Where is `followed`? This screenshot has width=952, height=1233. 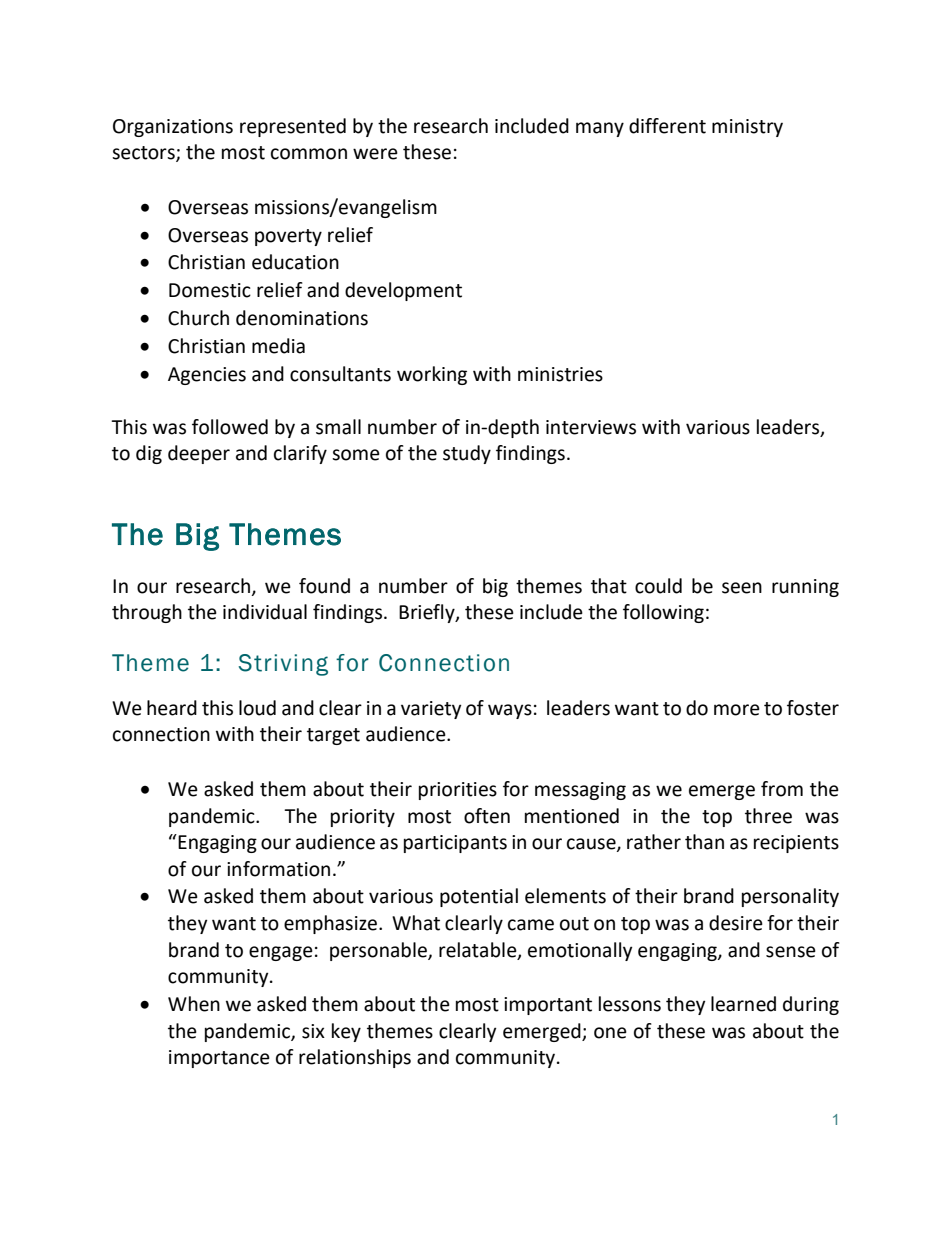 followed is located at coordinates (230, 427).
